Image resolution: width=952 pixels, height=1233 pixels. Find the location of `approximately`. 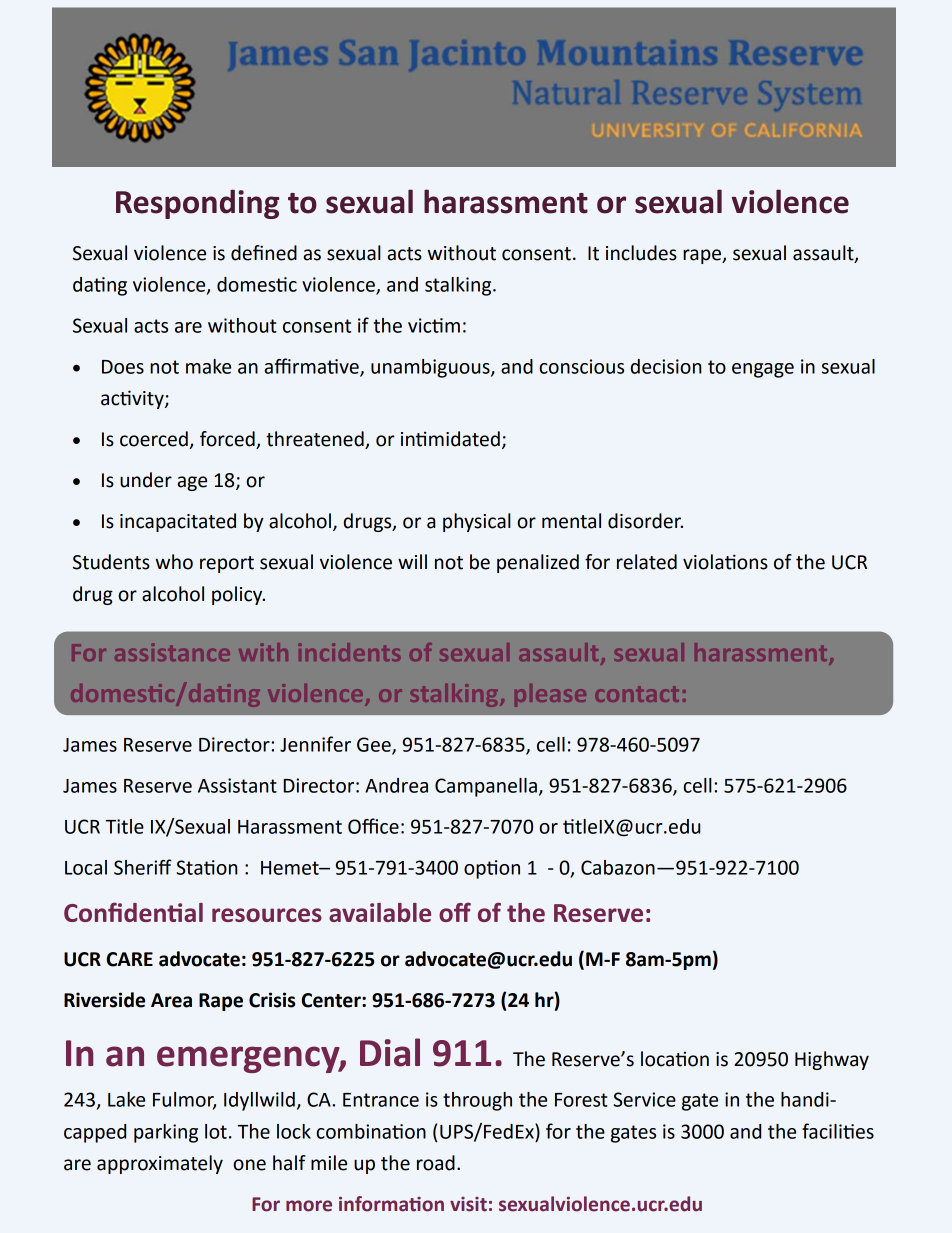

approximately is located at coordinates (160, 1164).
